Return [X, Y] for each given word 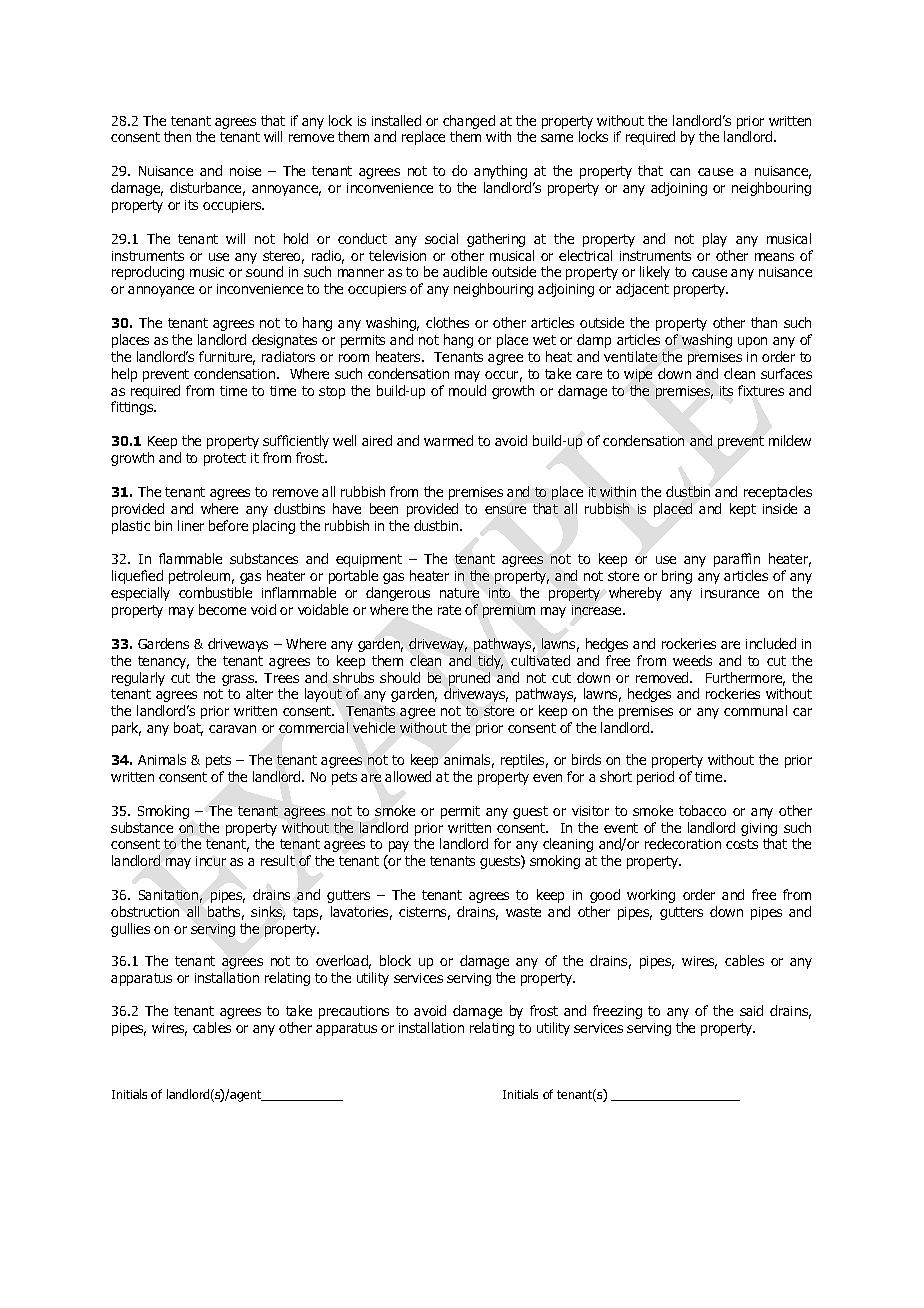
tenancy [163, 662]
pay [399, 846]
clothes [447, 322]
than [764, 322]
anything [500, 172]
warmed [448, 440]
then [177, 136]
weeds [692, 660]
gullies [130, 930]
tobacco [702, 810]
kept [743, 510]
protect [225, 459]
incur [211, 861]
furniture [227, 358]
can [680, 172]
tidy [490, 662]
